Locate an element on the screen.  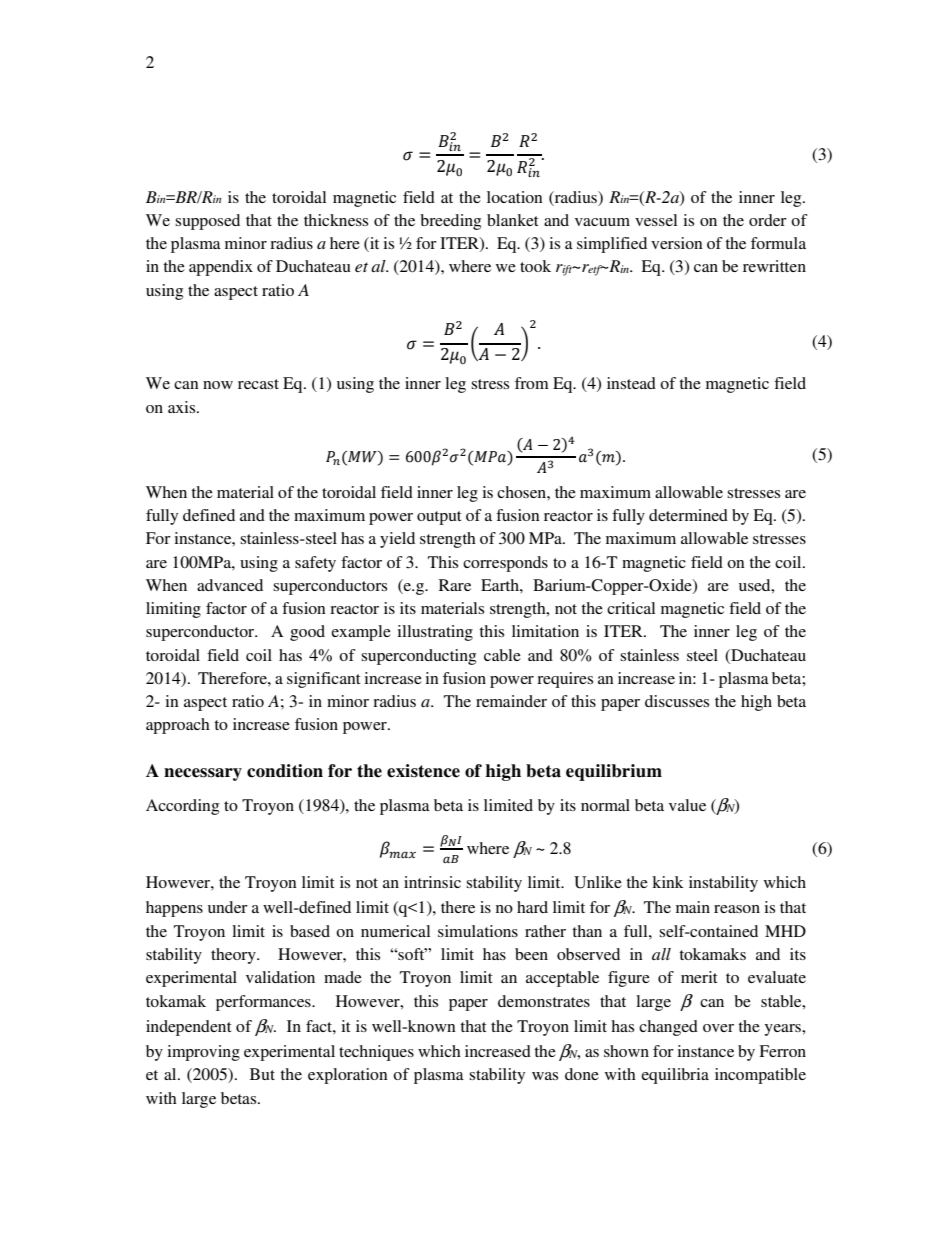
value is located at coordinates (687, 805).
